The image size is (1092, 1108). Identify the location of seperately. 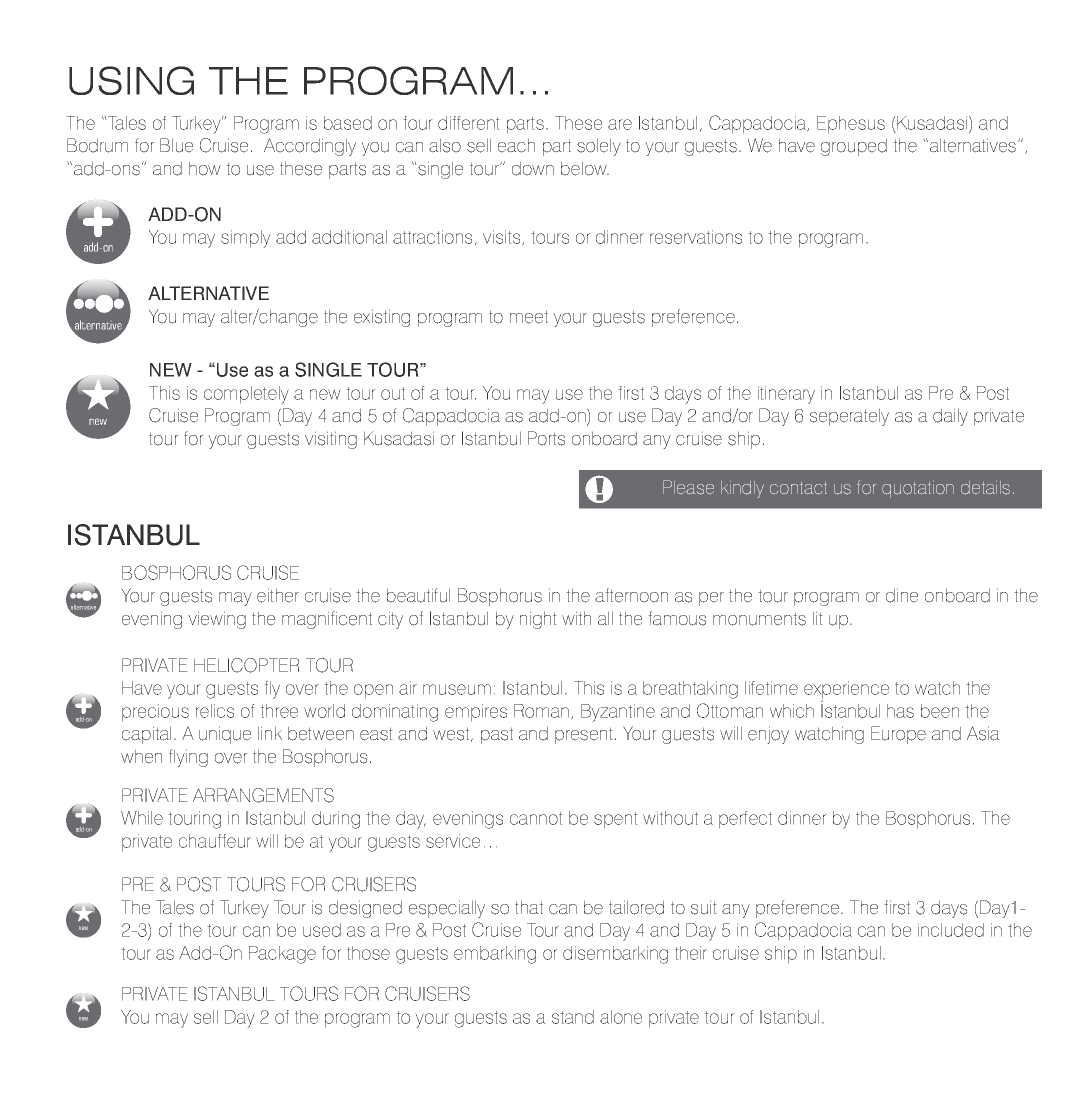
(849, 417).
